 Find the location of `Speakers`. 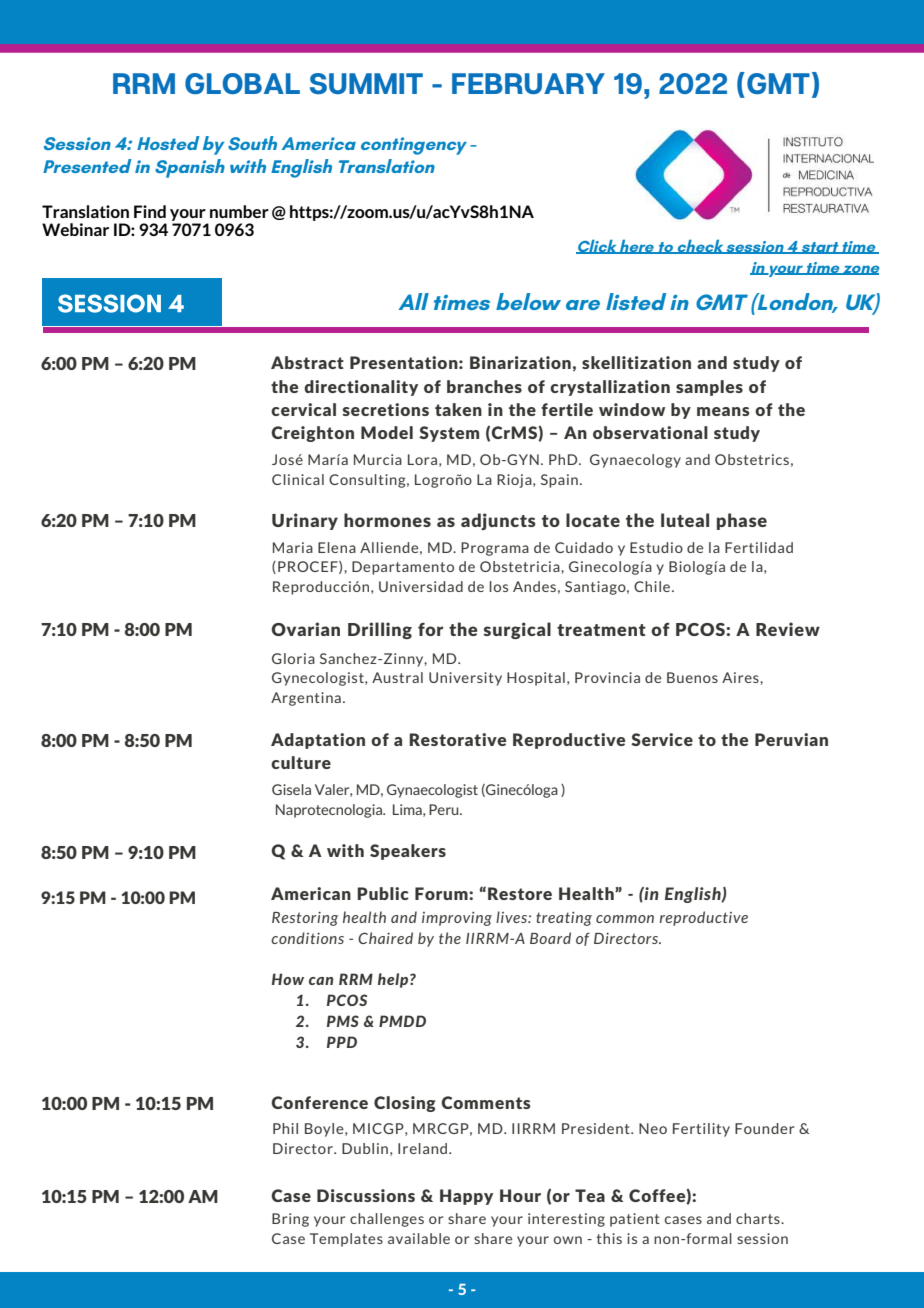

Speakers is located at coordinates (408, 852).
